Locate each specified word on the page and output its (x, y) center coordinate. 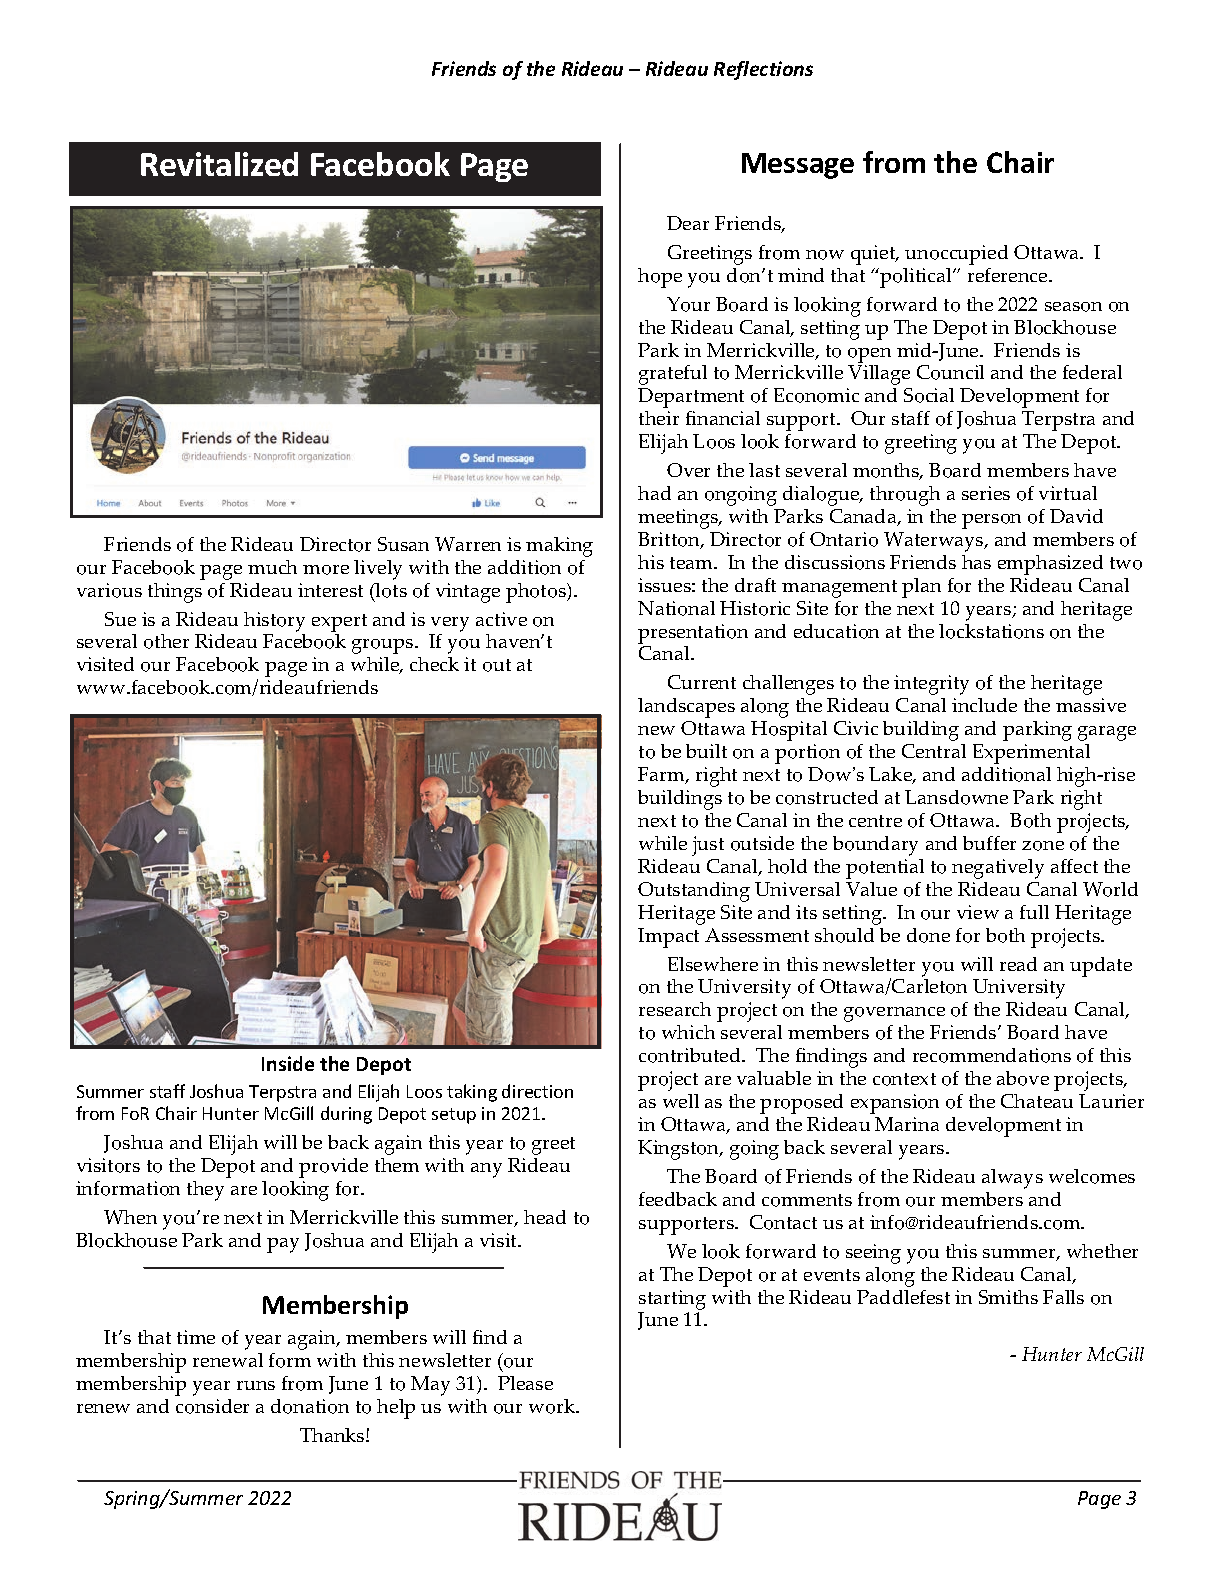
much (272, 567)
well (681, 1101)
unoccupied (956, 255)
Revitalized (219, 164)
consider (212, 1406)
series (986, 493)
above (1023, 1078)
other (166, 641)
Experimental (1031, 754)
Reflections (763, 70)
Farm (662, 775)
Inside (288, 1063)
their (659, 418)
